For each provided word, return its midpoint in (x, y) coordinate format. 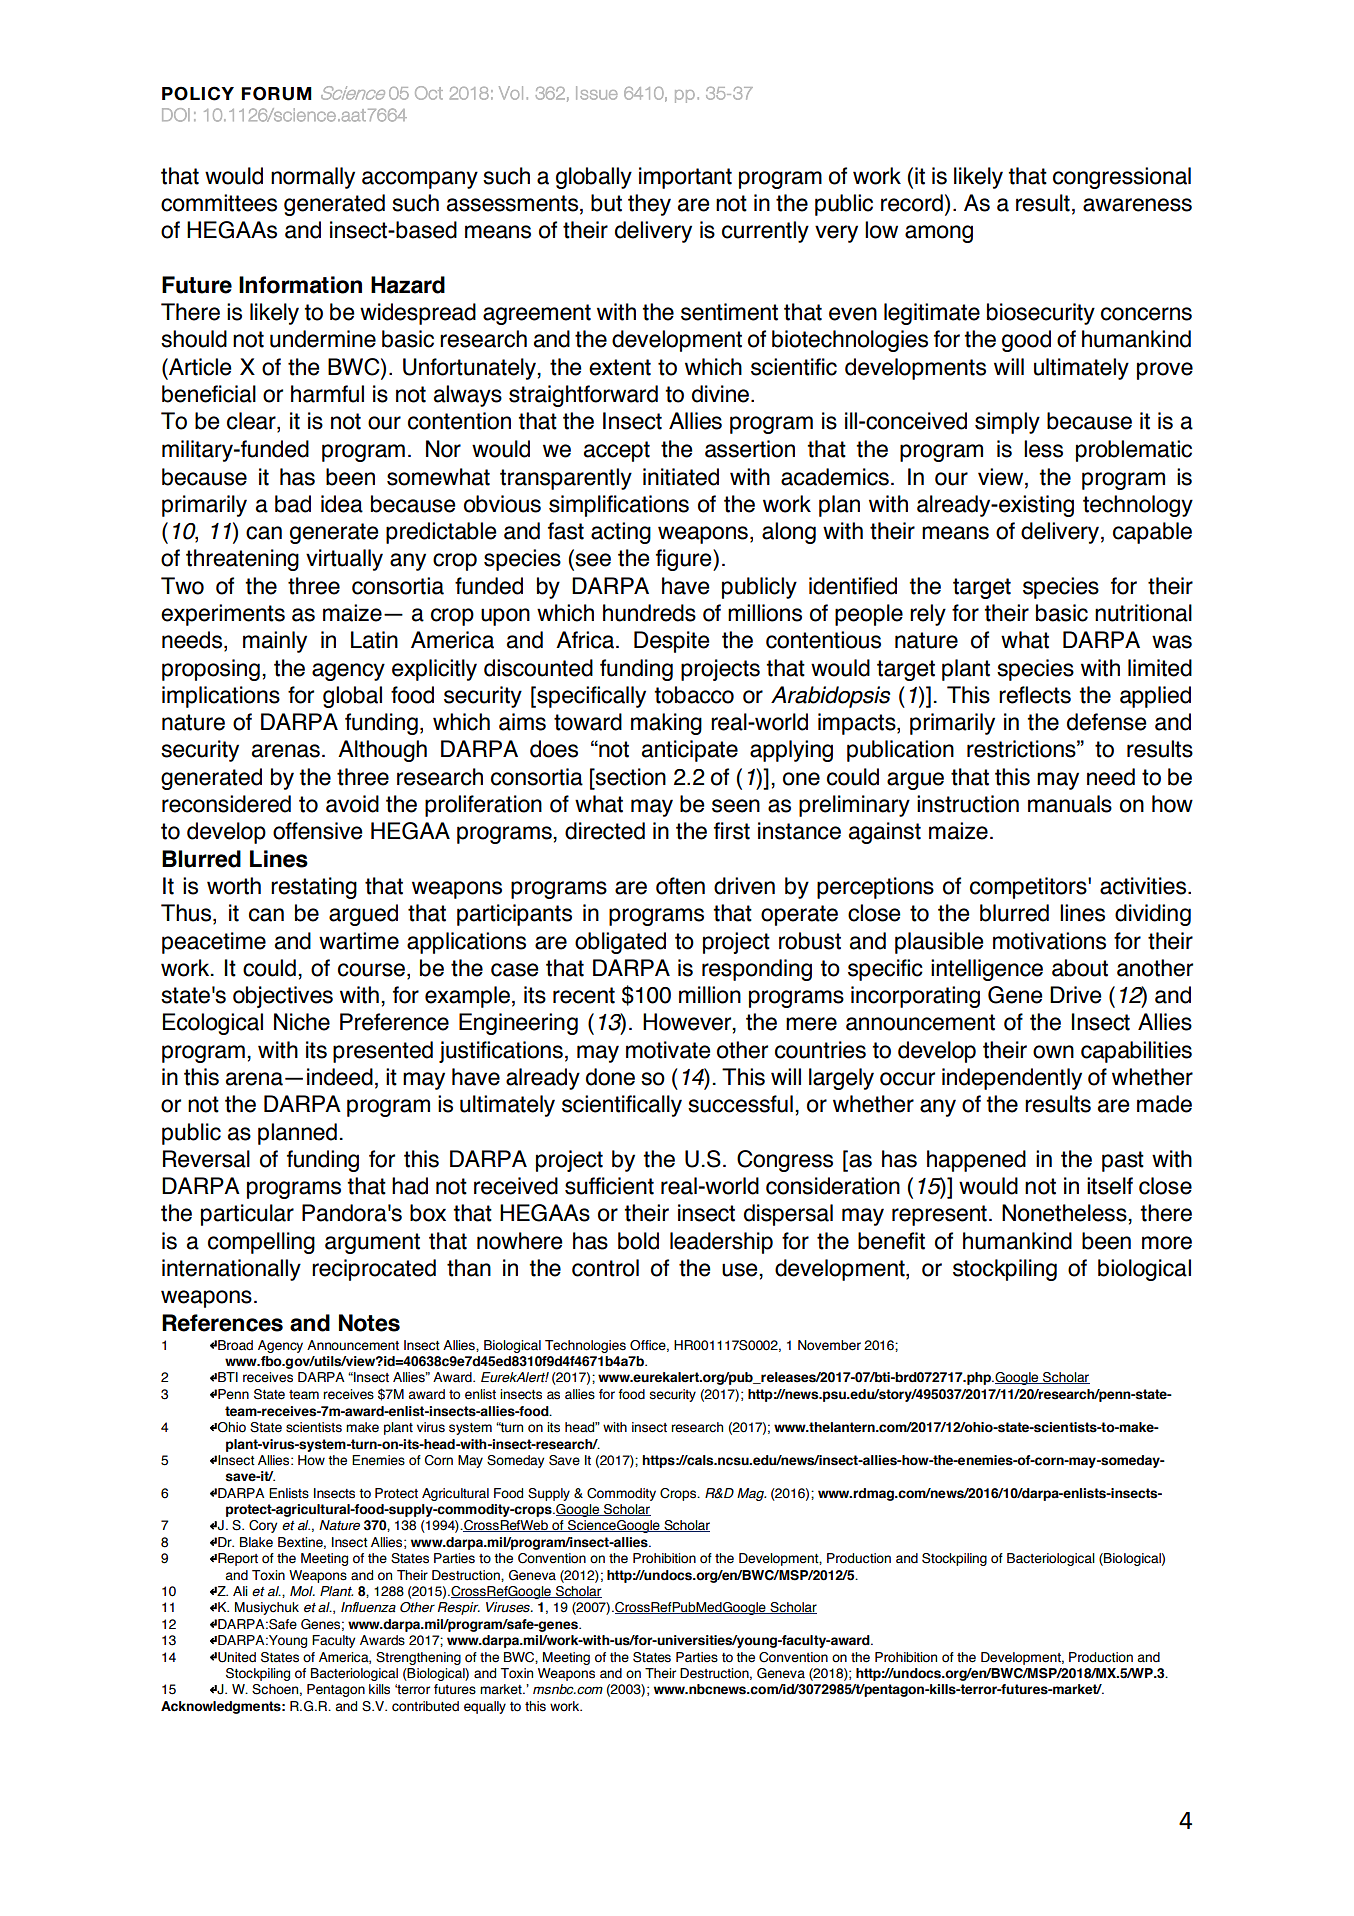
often (680, 886)
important (685, 178)
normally (313, 178)
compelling (261, 1243)
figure (685, 560)
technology (1138, 506)
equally (485, 1707)
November (829, 1345)
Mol (302, 1591)
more (1167, 1243)
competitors (1029, 888)
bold (638, 1241)
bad (293, 504)
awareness (1137, 205)
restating (314, 888)
